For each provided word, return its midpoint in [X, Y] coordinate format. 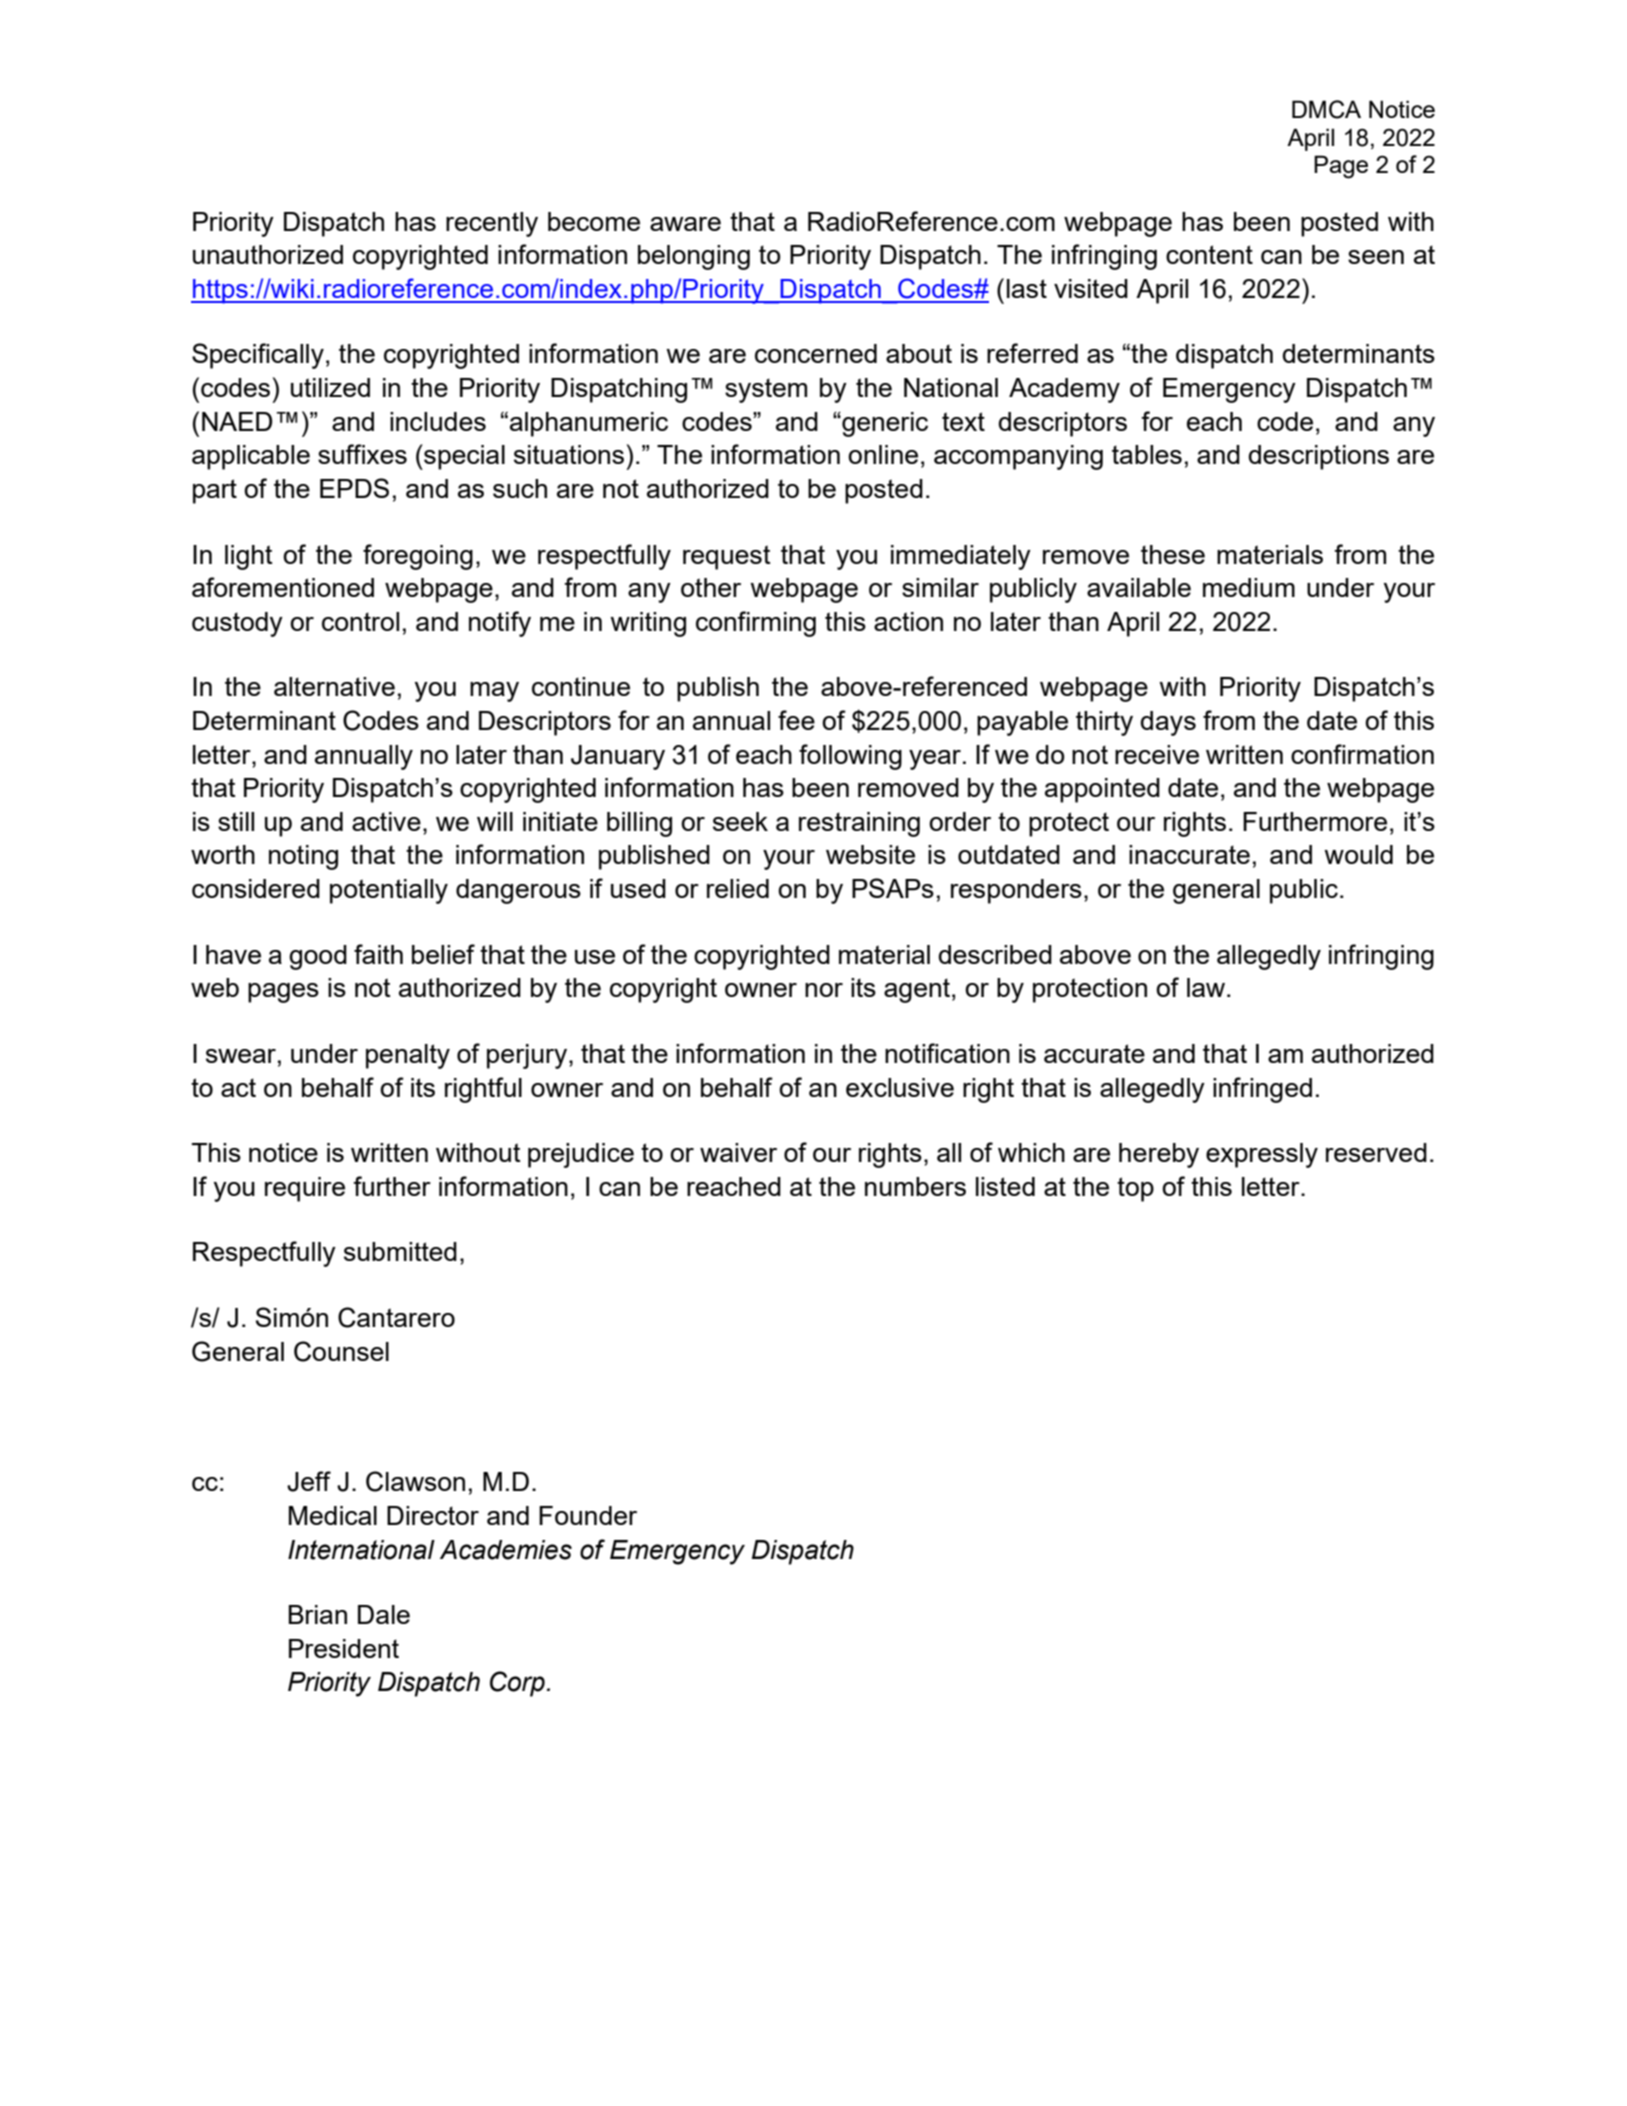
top [1135, 1189]
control [360, 621]
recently [492, 224]
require [305, 1189]
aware [685, 224]
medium [1249, 587]
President [344, 1648]
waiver [738, 1152]
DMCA [1326, 109]
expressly [1262, 1155]
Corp [517, 1684]
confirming [756, 624]
